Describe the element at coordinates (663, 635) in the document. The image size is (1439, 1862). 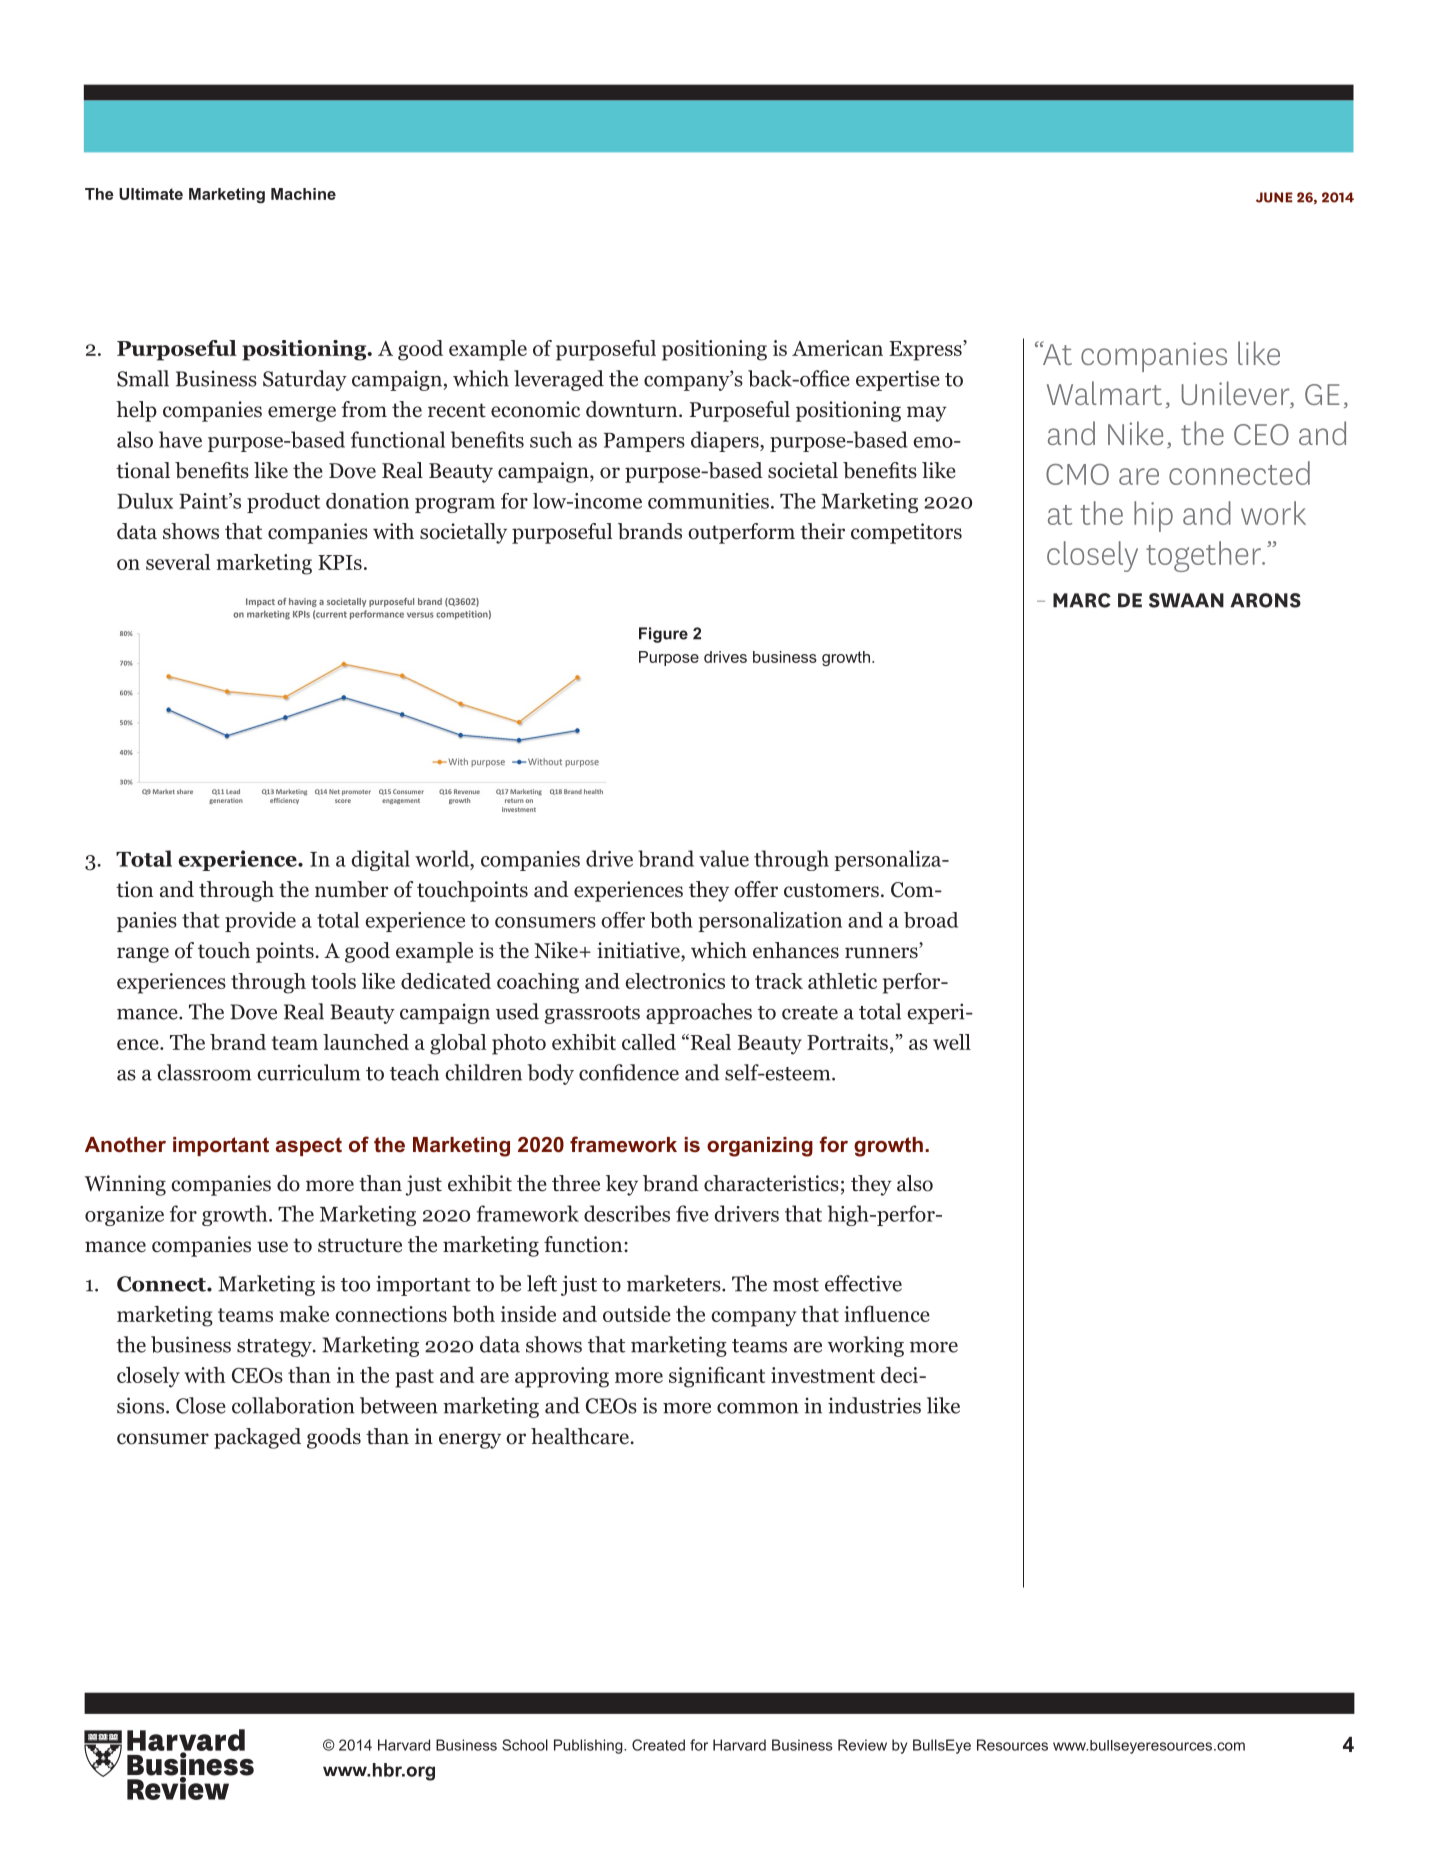
I see `Figure` at that location.
